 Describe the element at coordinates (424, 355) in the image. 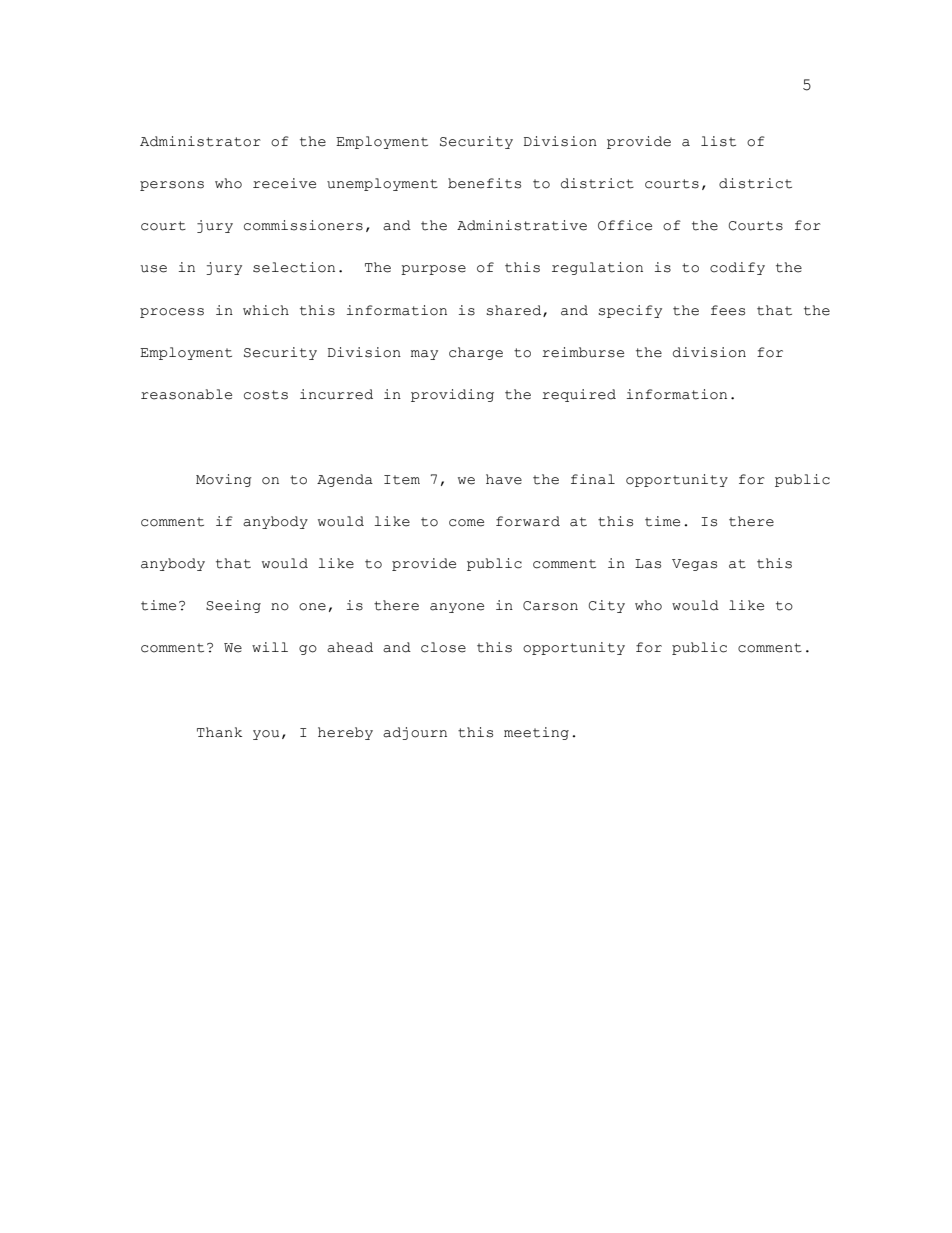

I see `may` at that location.
